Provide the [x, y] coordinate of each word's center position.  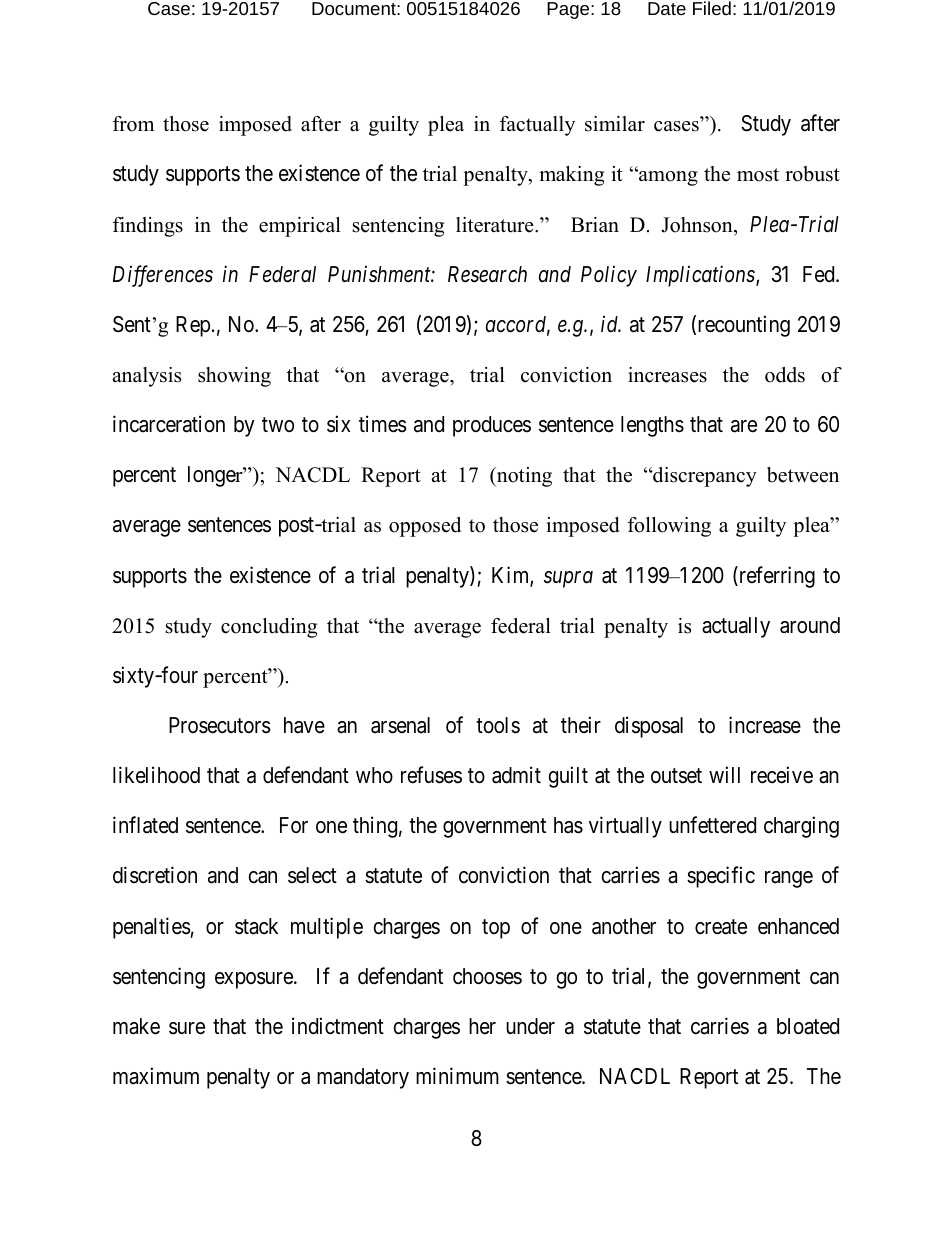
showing [234, 377]
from [133, 124]
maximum [156, 1076]
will [724, 774]
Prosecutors [220, 725]
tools [498, 725]
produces [492, 426]
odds [785, 375]
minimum [457, 1075]
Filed [712, 8]
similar [615, 124]
